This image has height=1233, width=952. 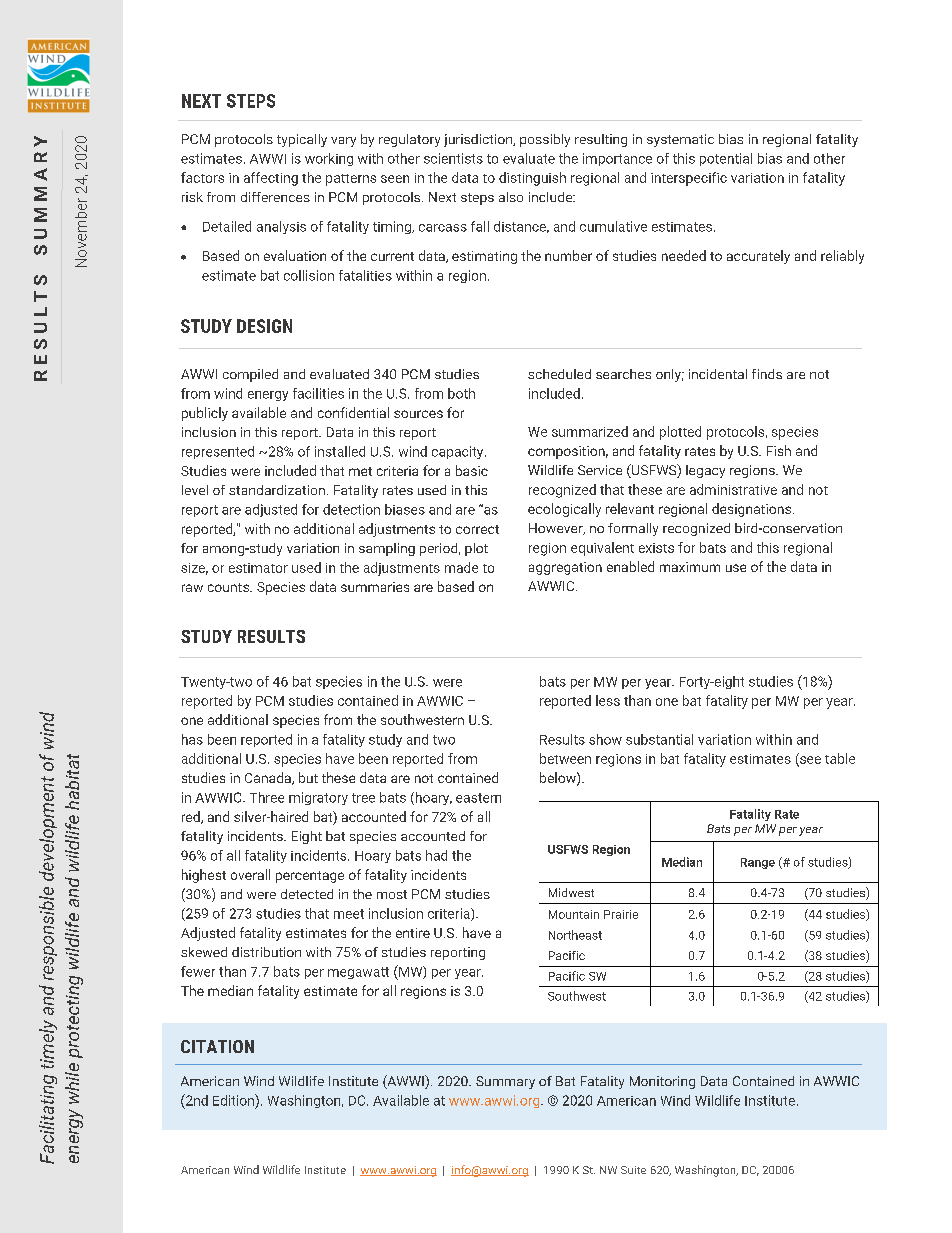 What do you see at coordinates (234, 1100) in the image?
I see `Edition` at bounding box center [234, 1100].
